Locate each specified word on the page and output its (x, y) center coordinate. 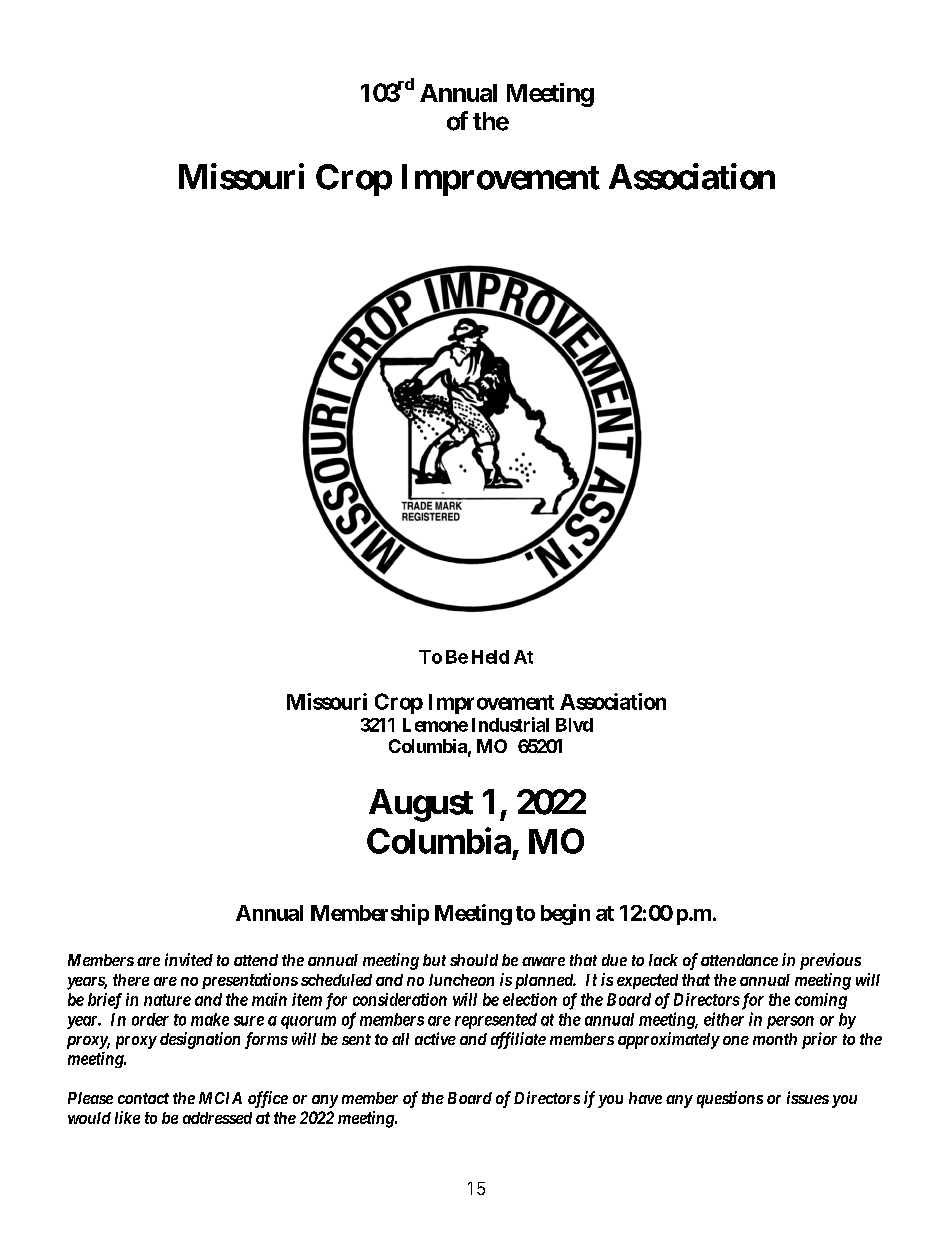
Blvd (574, 725)
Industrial (510, 724)
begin (565, 914)
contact (143, 1098)
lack (663, 960)
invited (189, 959)
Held (490, 657)
